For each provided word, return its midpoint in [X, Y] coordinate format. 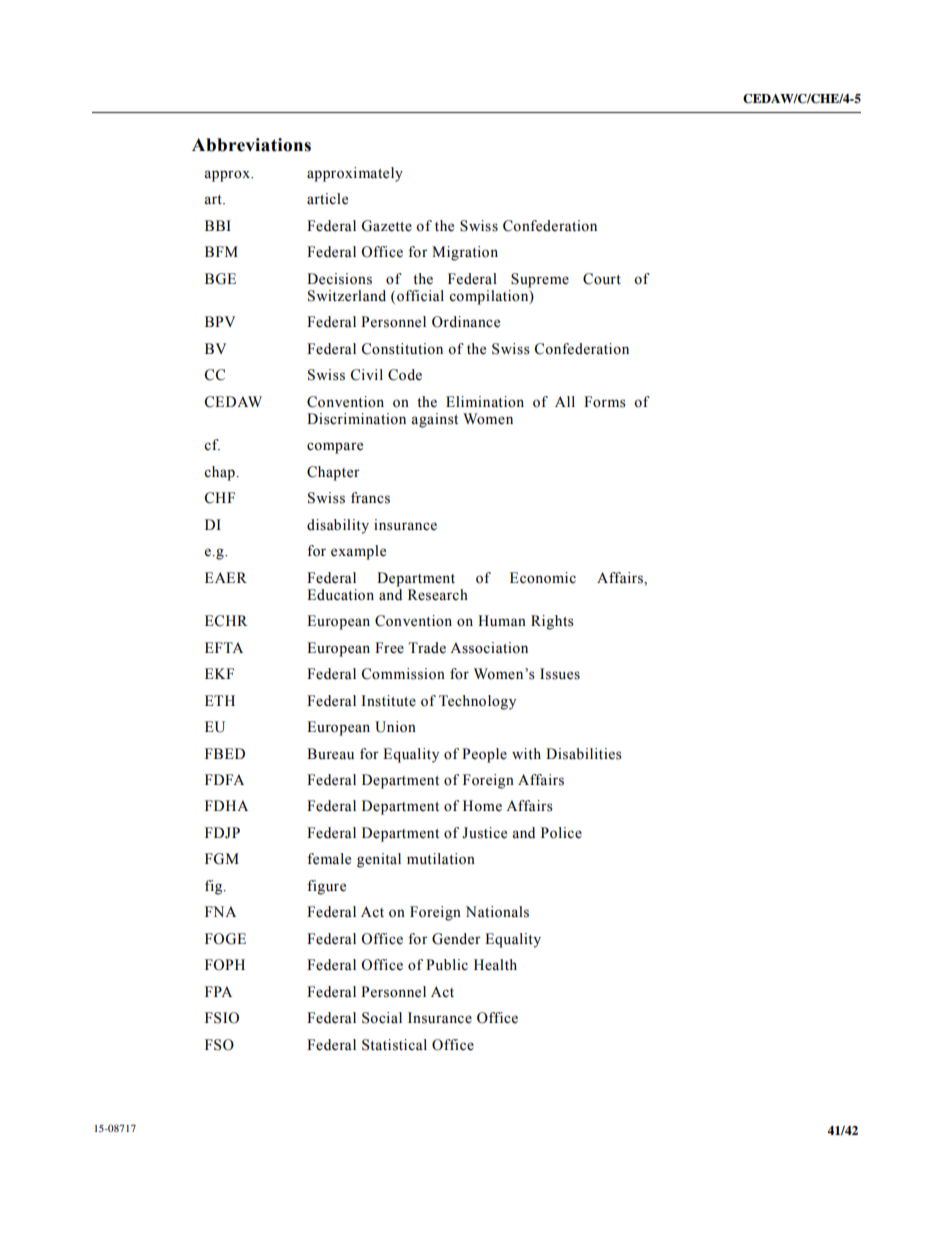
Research [438, 595]
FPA [218, 991]
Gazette [386, 226]
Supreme [540, 280]
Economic [543, 578]
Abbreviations [251, 145]
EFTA [224, 647]
